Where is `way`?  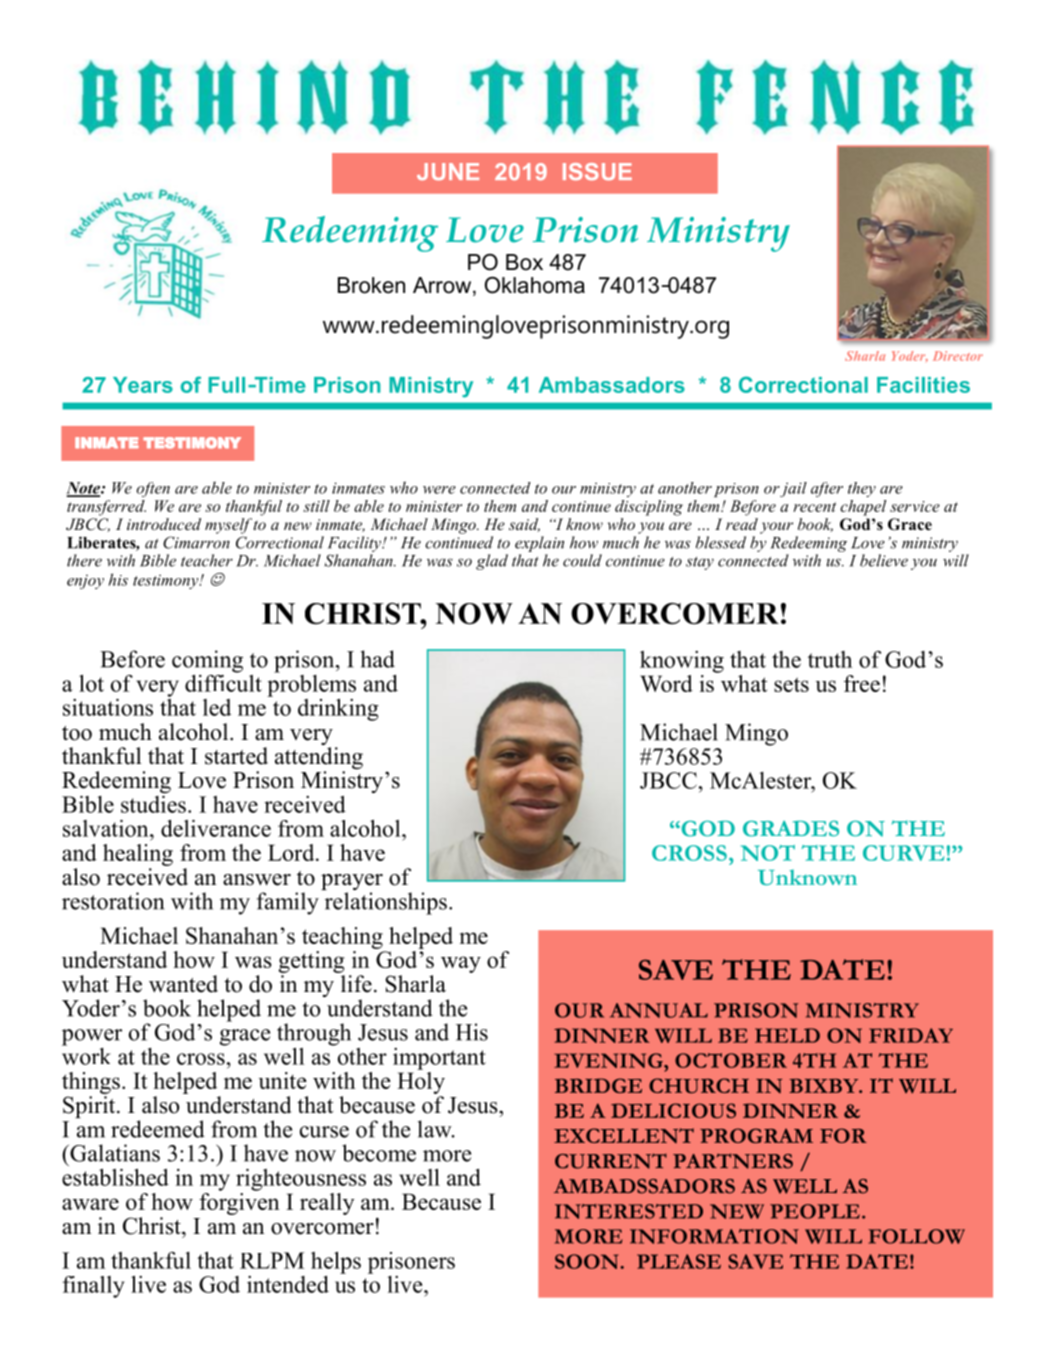 way is located at coordinates (461, 964).
